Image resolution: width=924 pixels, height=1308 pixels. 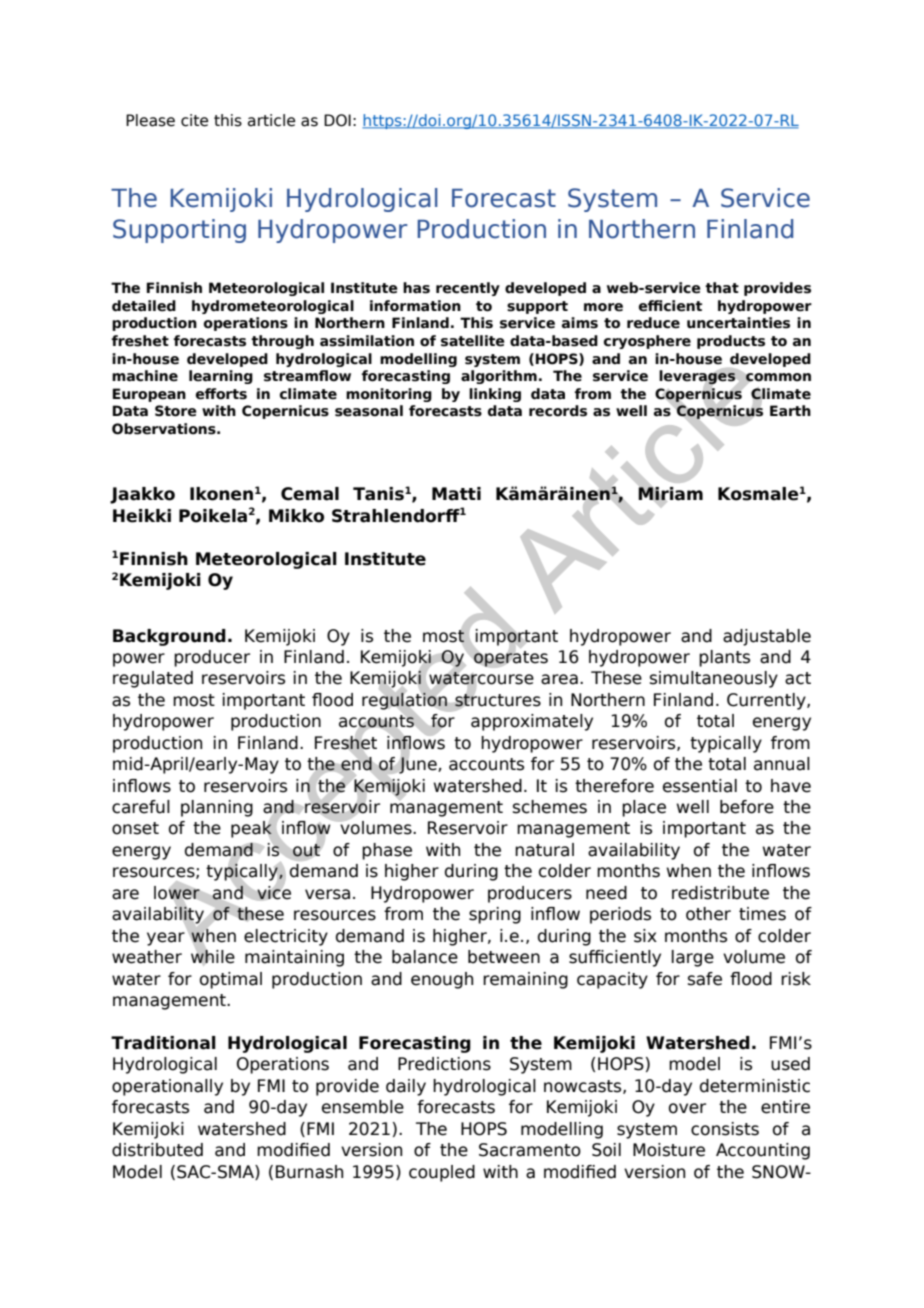 I want to click on Heikki, so click(x=142, y=516).
